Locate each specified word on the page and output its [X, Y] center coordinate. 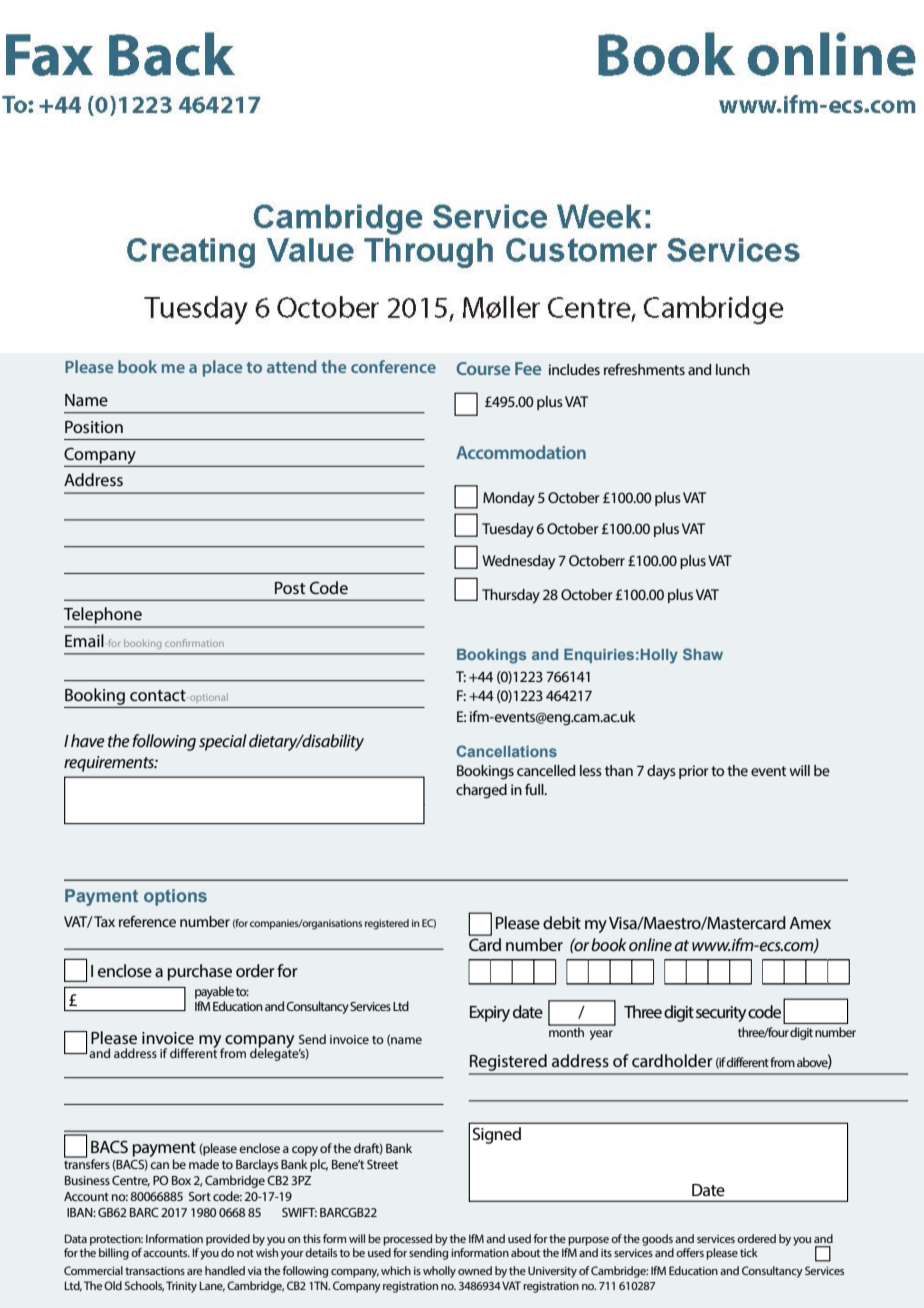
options [175, 897]
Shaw [703, 654]
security [721, 1014]
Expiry [490, 1014]
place [222, 368]
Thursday [511, 596]
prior [694, 772]
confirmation [194, 643]
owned [475, 1270]
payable [214, 992]
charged [481, 791]
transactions [155, 1271]
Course [483, 368]
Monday [509, 499]
